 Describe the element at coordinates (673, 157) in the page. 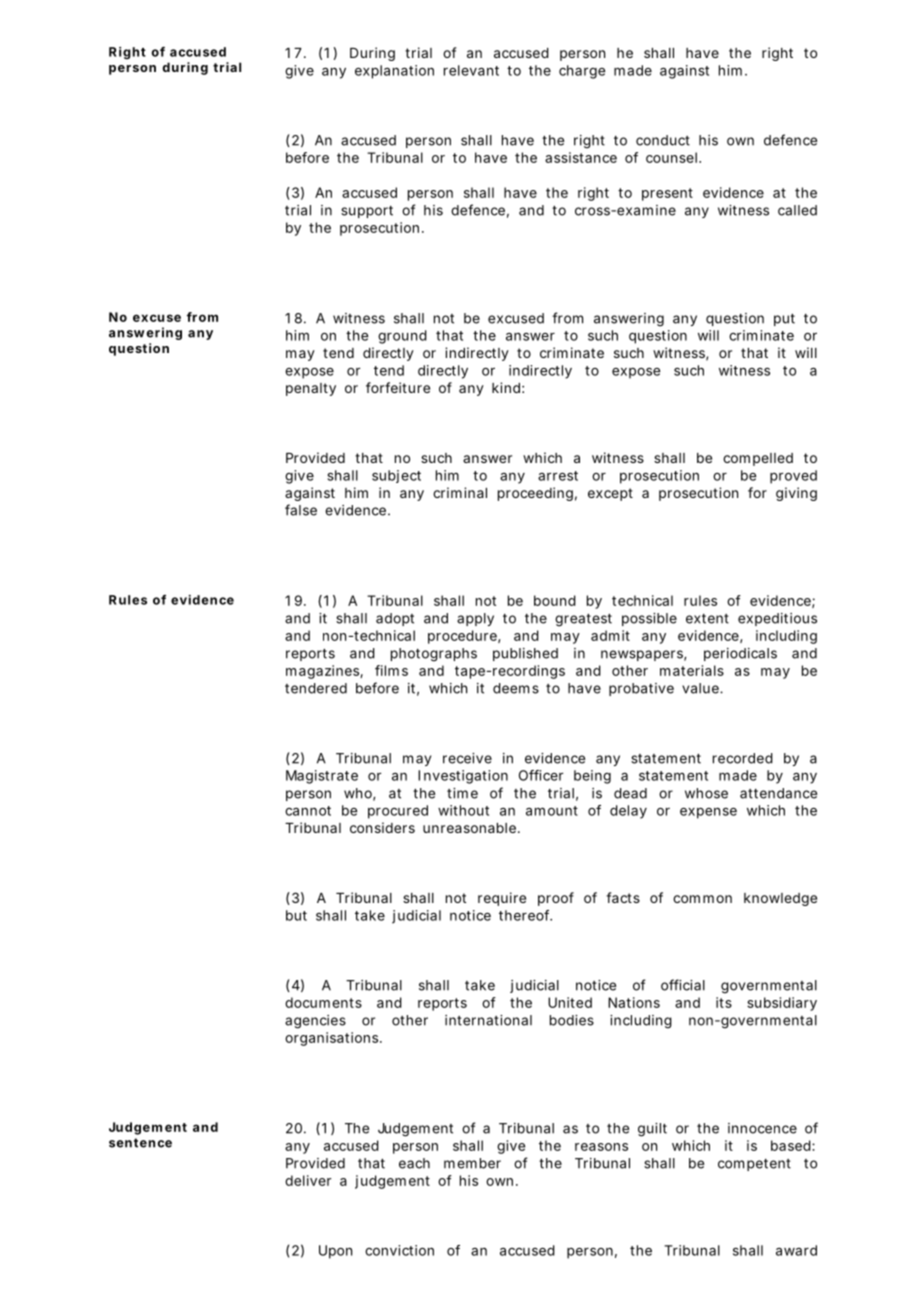

I see `counsel` at that location.
